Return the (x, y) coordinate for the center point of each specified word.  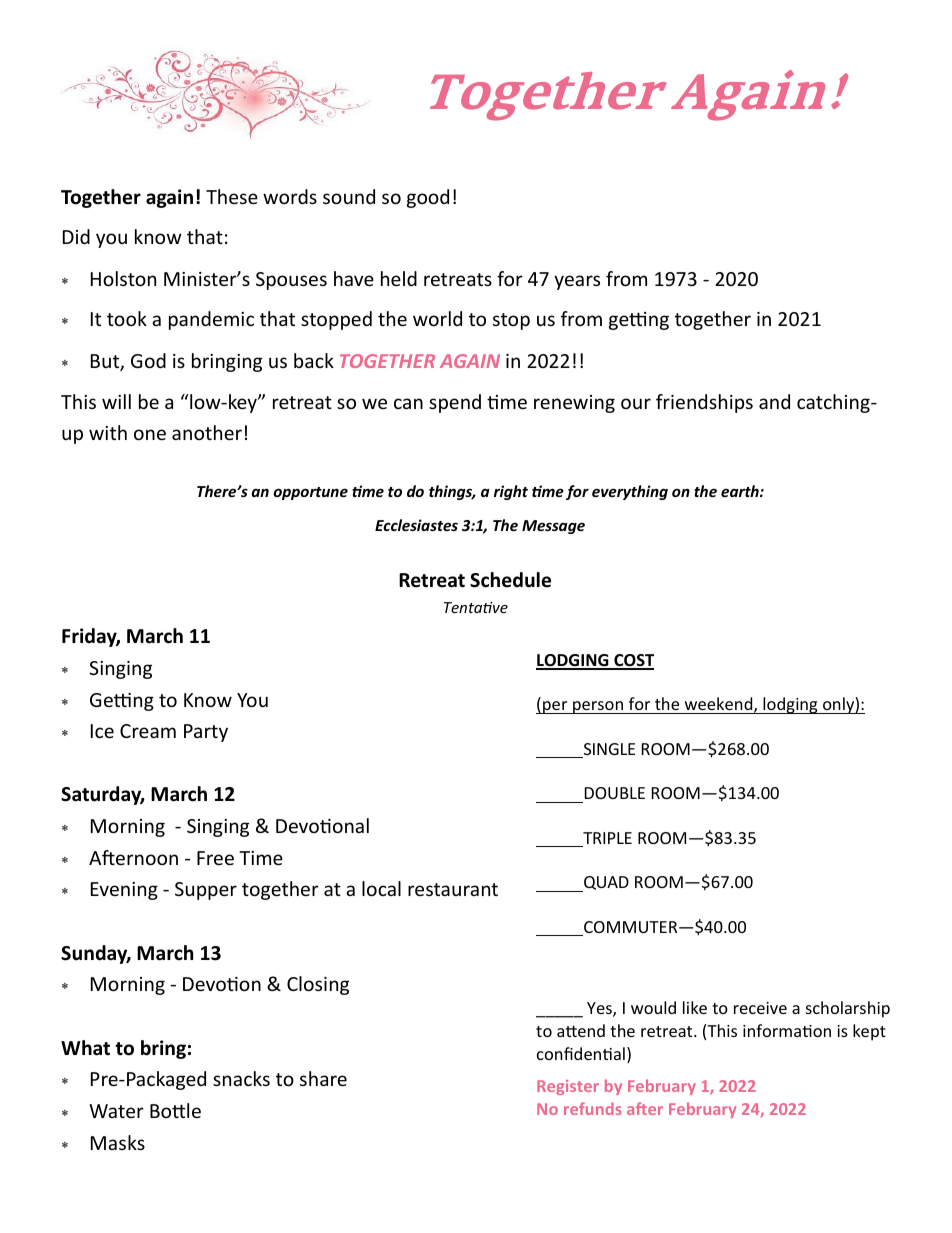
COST (633, 661)
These (232, 196)
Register (568, 1087)
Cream (148, 731)
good (428, 198)
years (577, 282)
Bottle (175, 1110)
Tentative (476, 607)
